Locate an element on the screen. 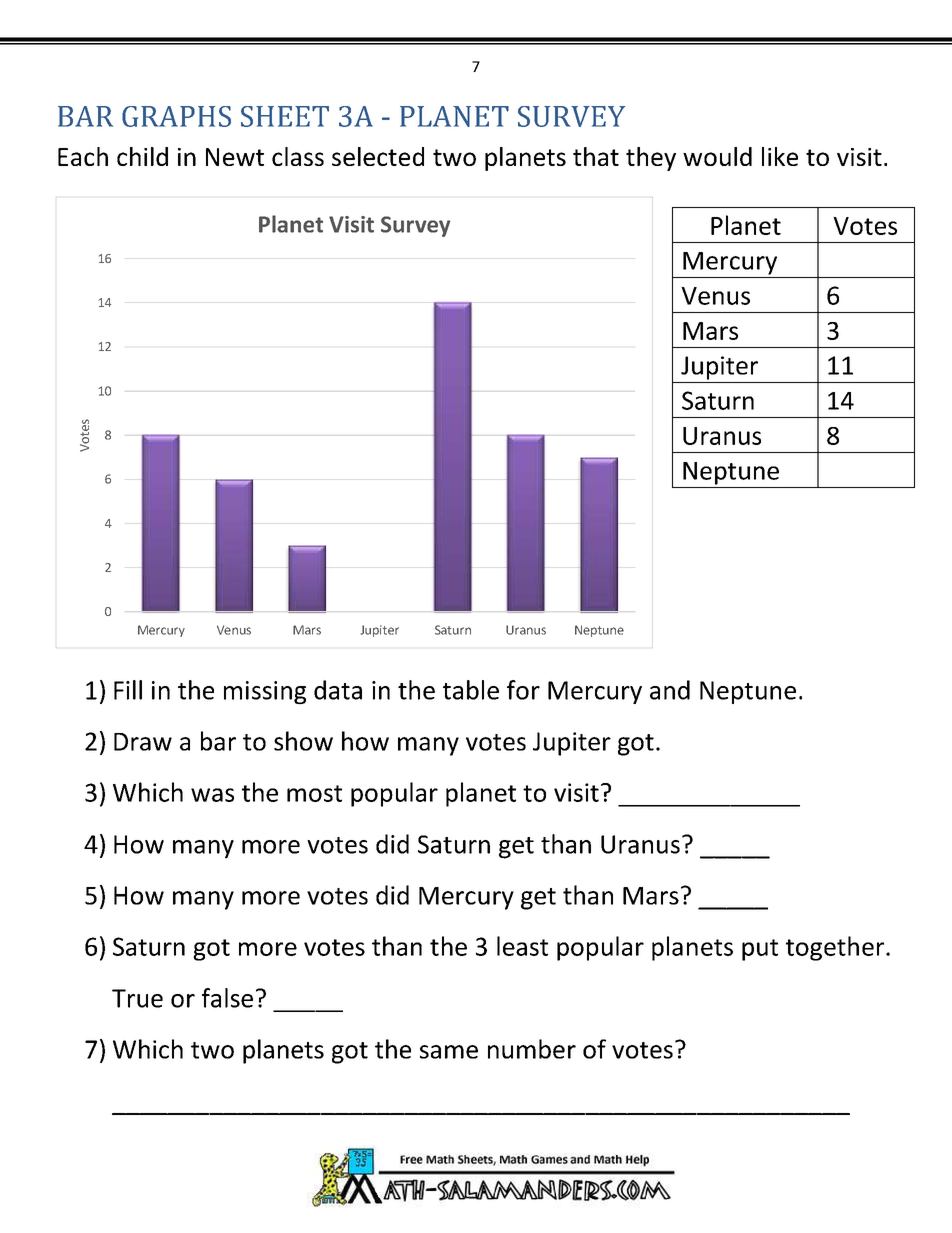 Image resolution: width=952 pixels, height=1233 pixels. most is located at coordinates (314, 793).
